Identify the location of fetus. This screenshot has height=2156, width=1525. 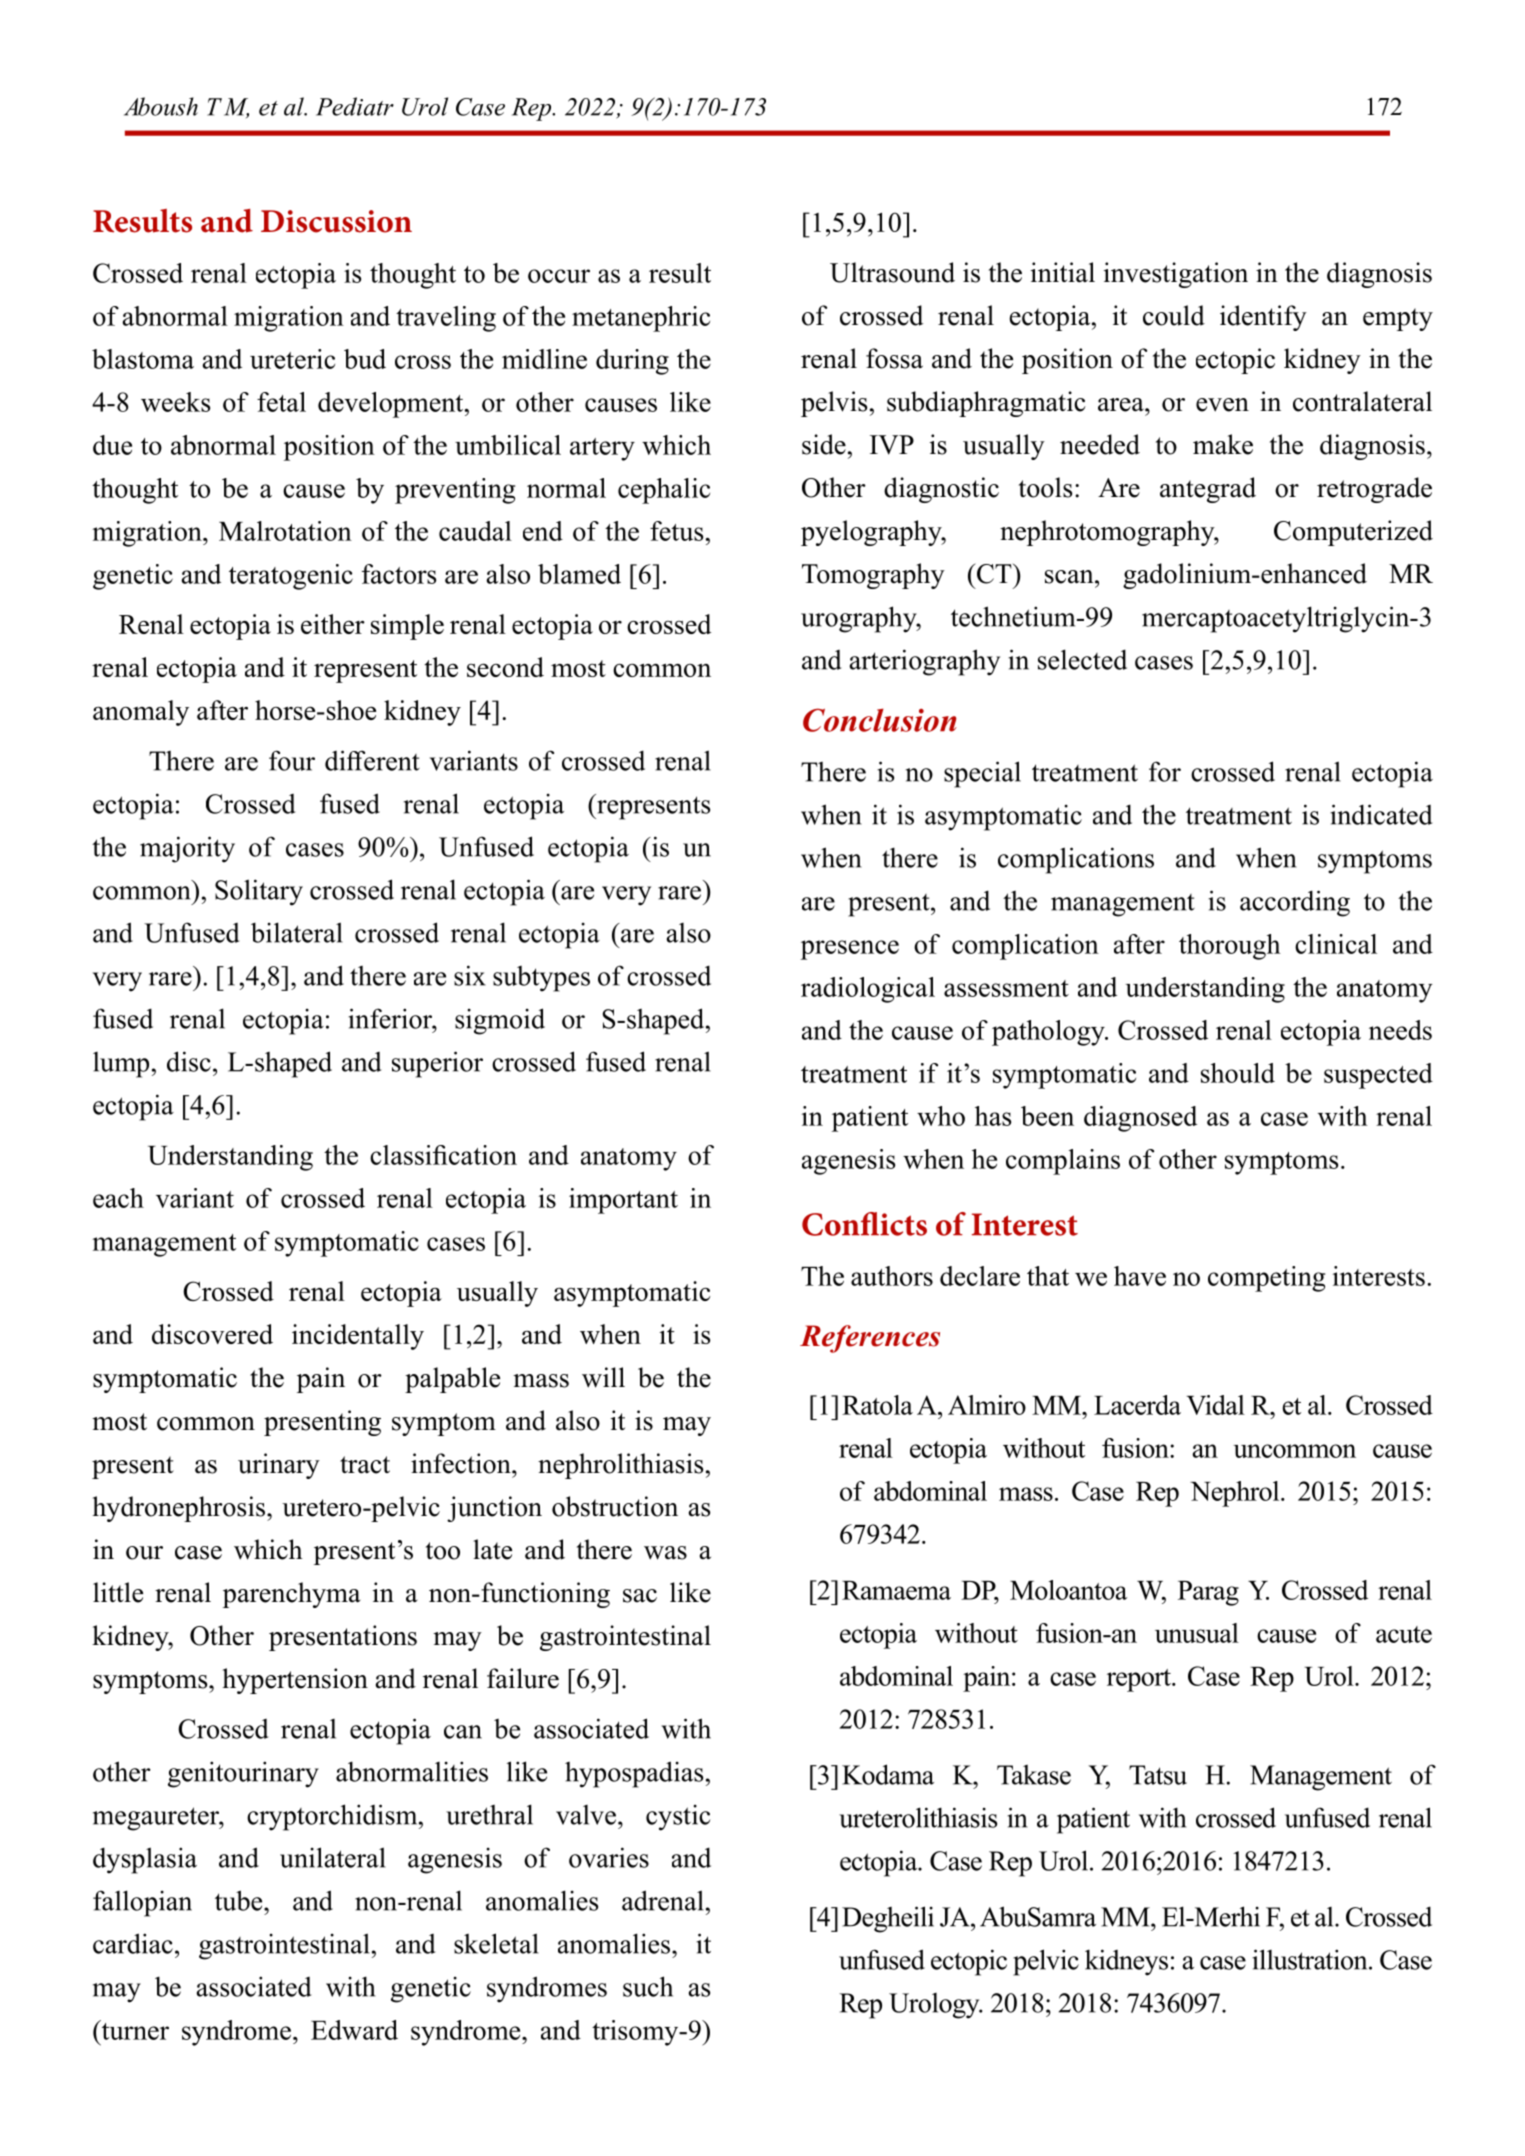
(676, 531).
